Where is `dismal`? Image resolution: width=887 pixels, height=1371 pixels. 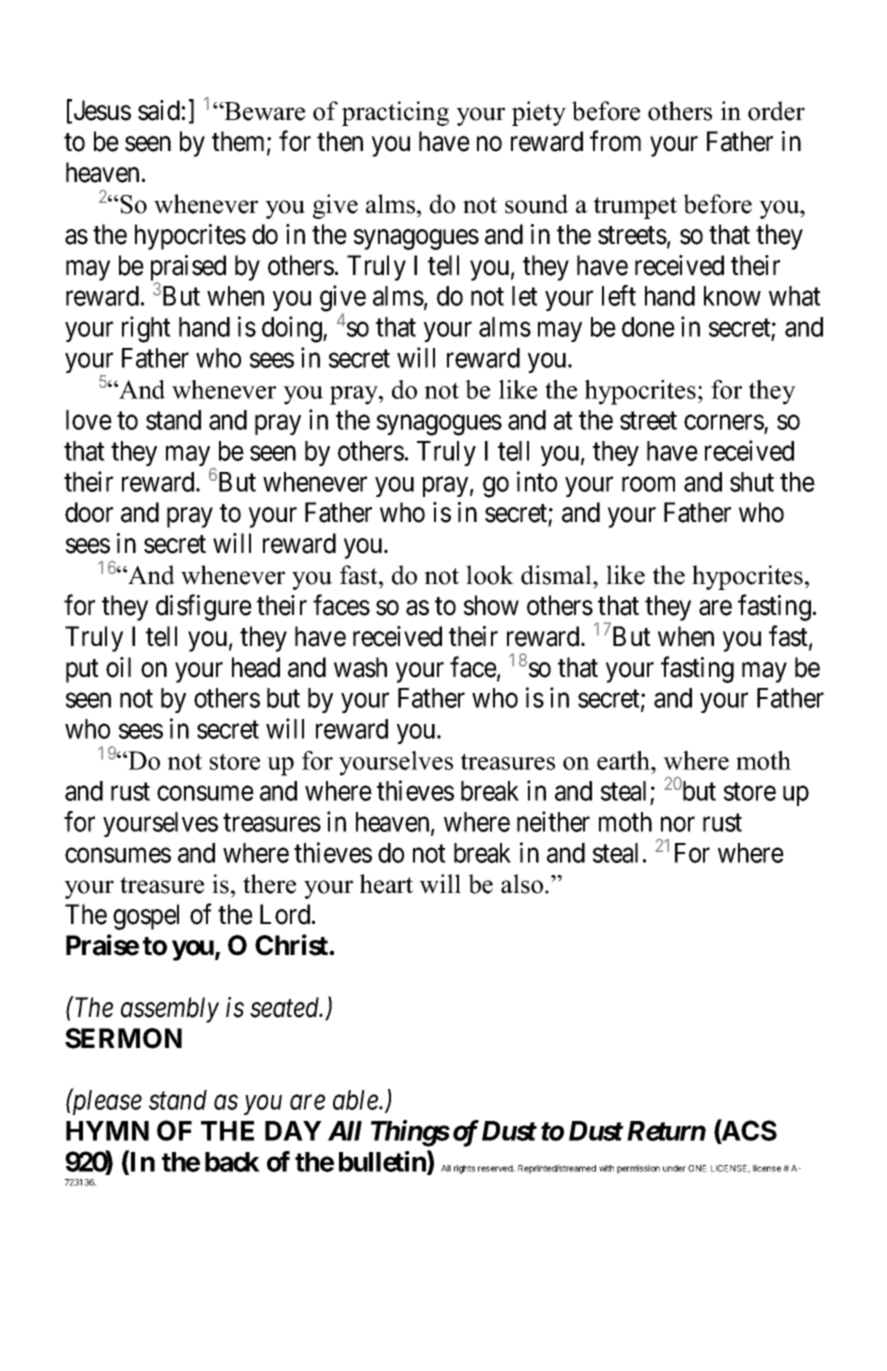 dismal is located at coordinates (557, 575).
